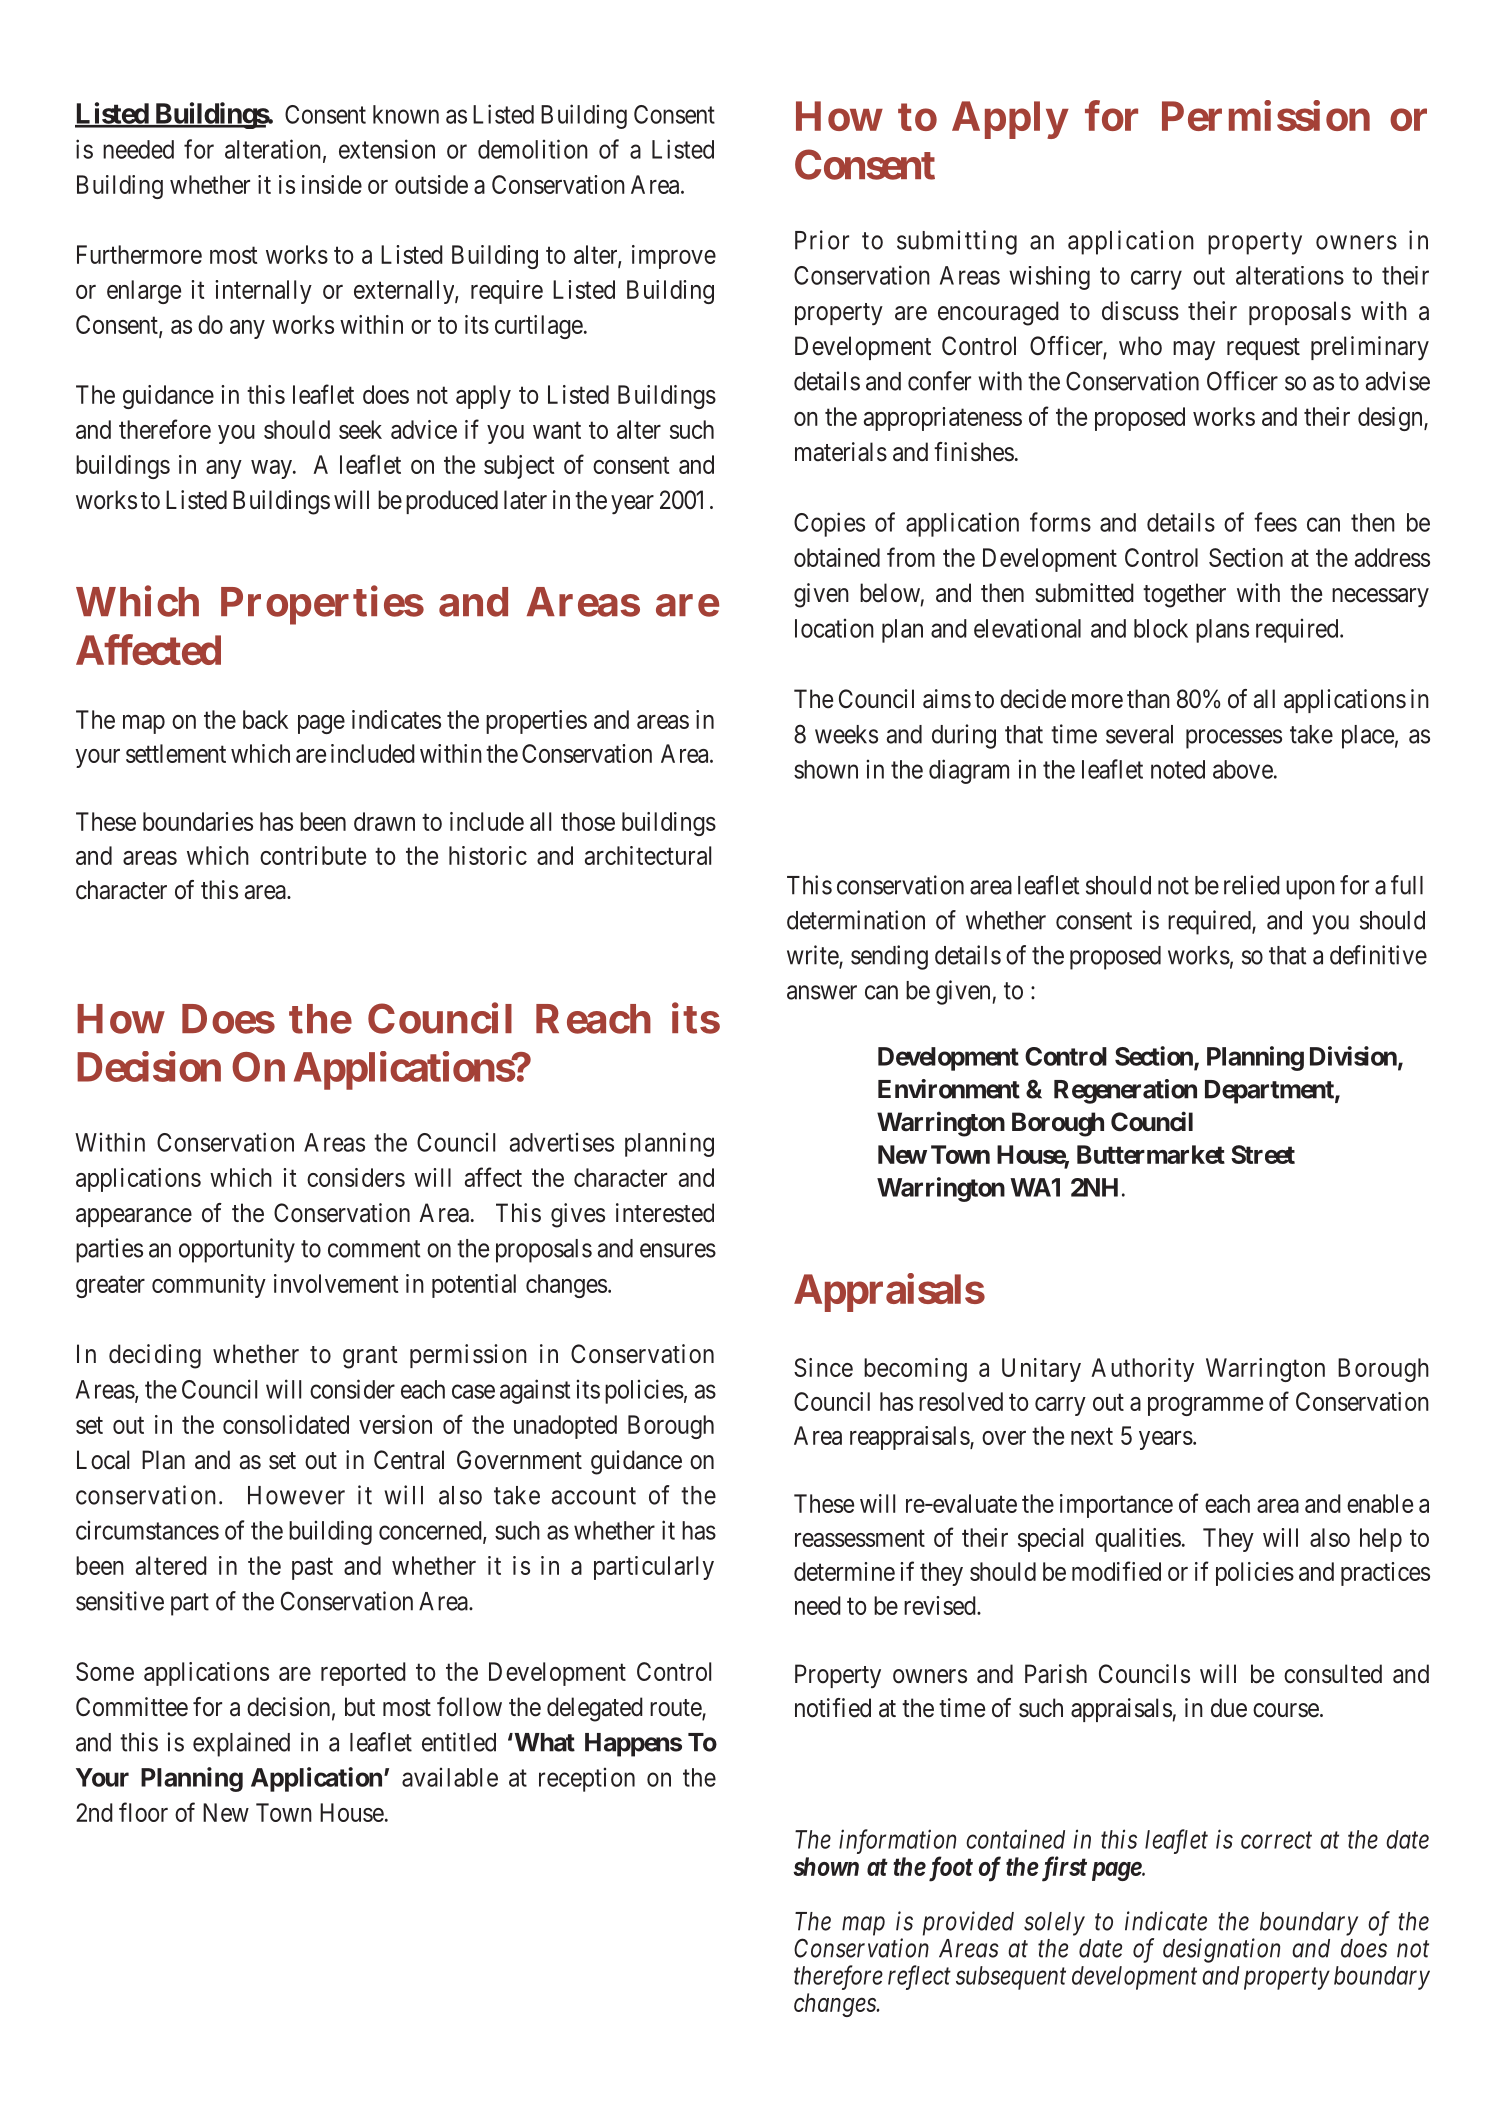  What do you see at coordinates (272, 469) in the page?
I see `way` at bounding box center [272, 469].
